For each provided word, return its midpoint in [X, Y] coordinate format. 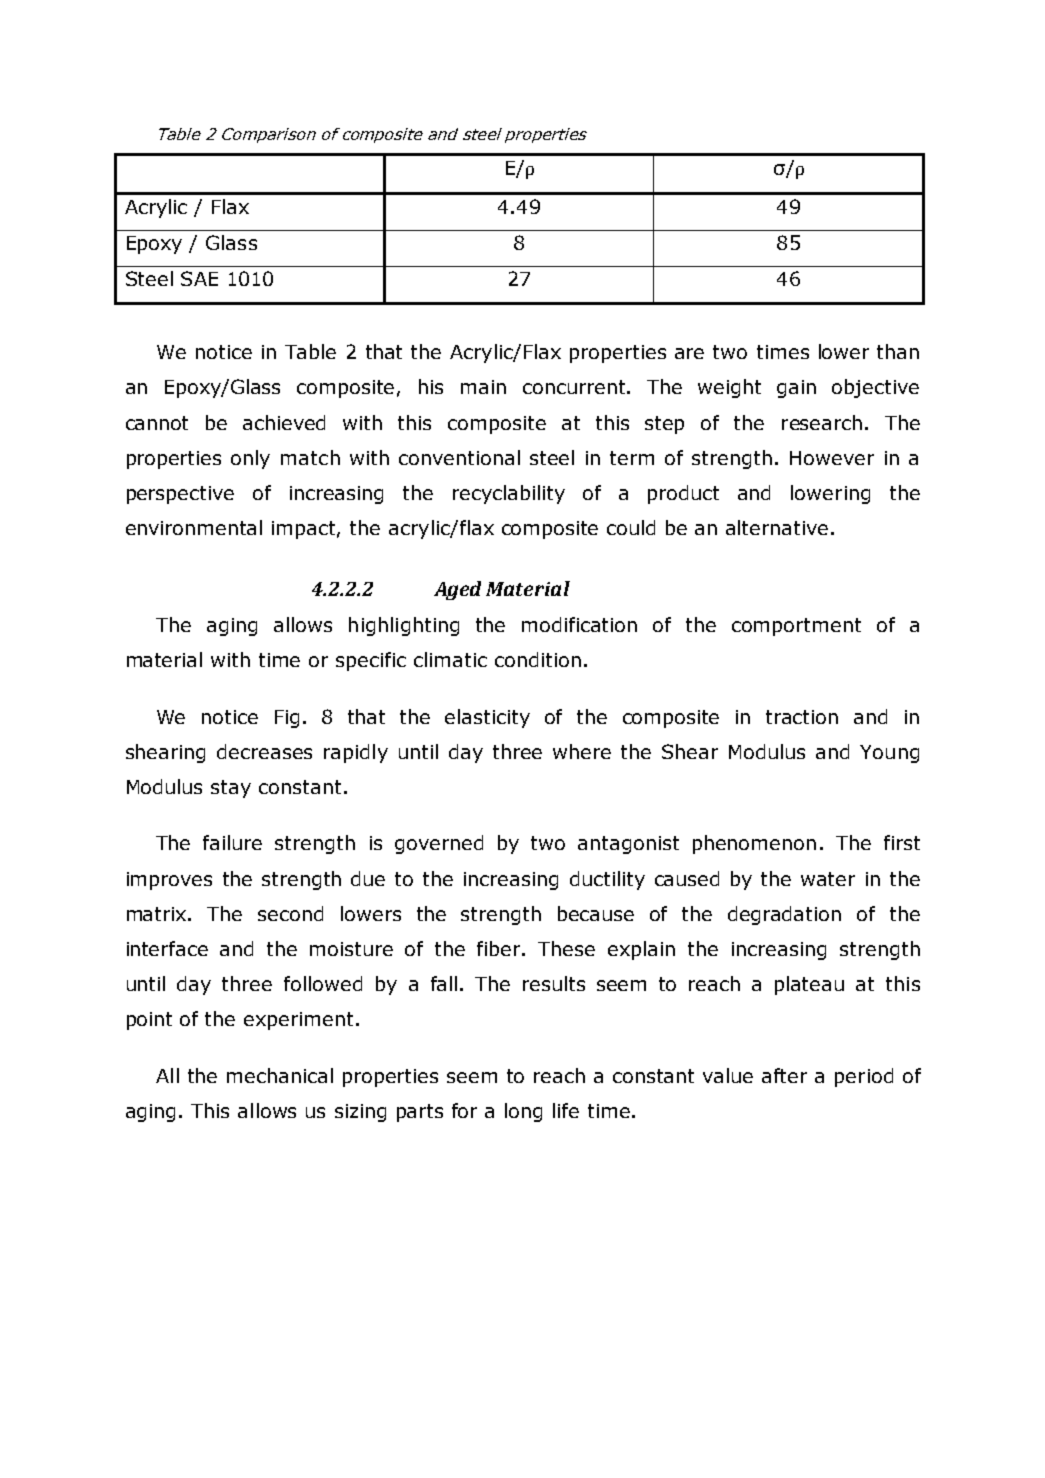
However [832, 458]
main [483, 387]
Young [889, 754]
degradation [784, 915]
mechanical [280, 1075]
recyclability [509, 494]
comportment [796, 627]
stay [231, 789]
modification [579, 624]
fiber [500, 948]
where [582, 751]
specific [371, 661]
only [250, 459]
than [898, 351]
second [290, 913]
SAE [199, 278]
